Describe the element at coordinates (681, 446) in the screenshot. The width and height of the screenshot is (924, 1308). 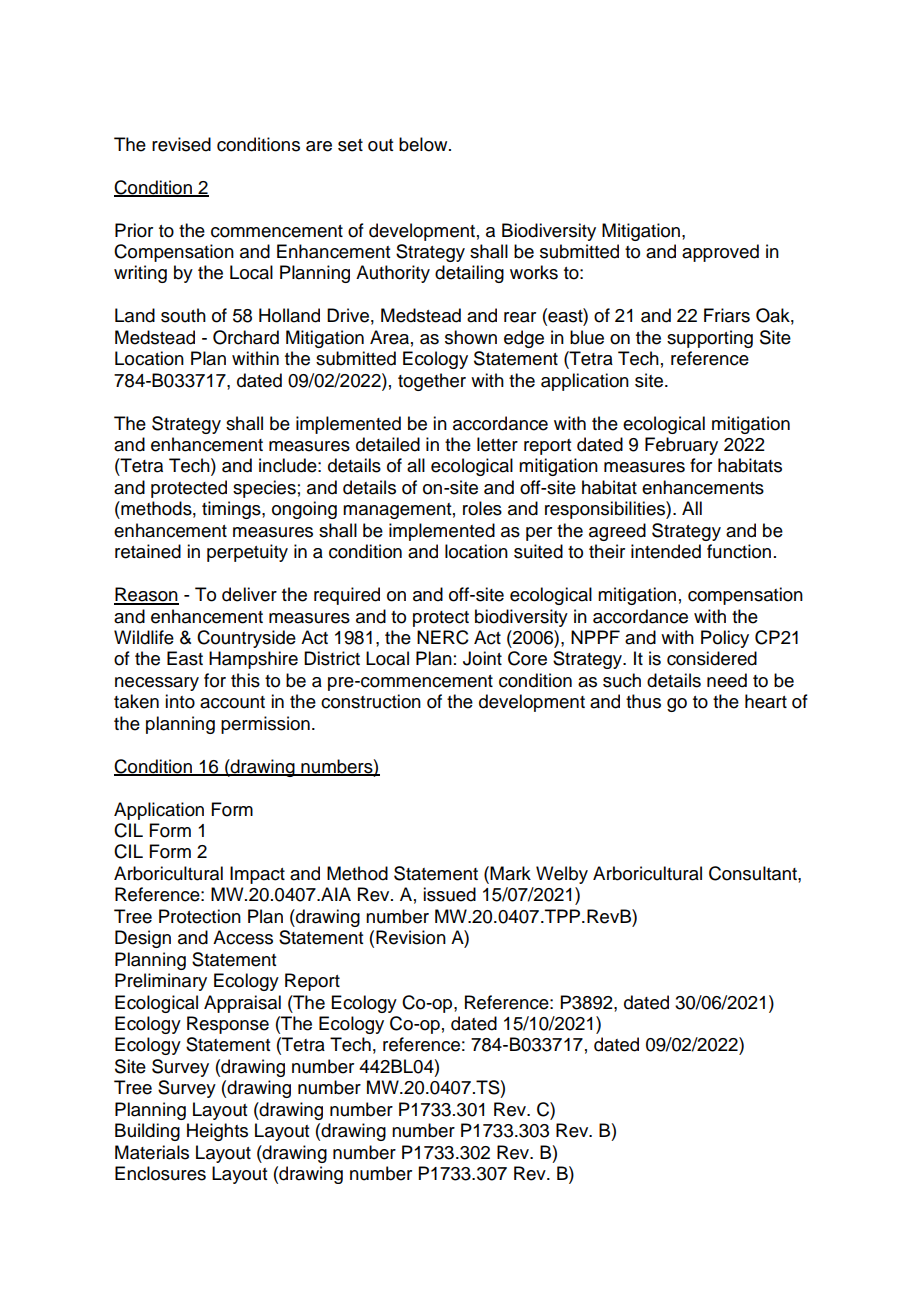
I see `February` at that location.
